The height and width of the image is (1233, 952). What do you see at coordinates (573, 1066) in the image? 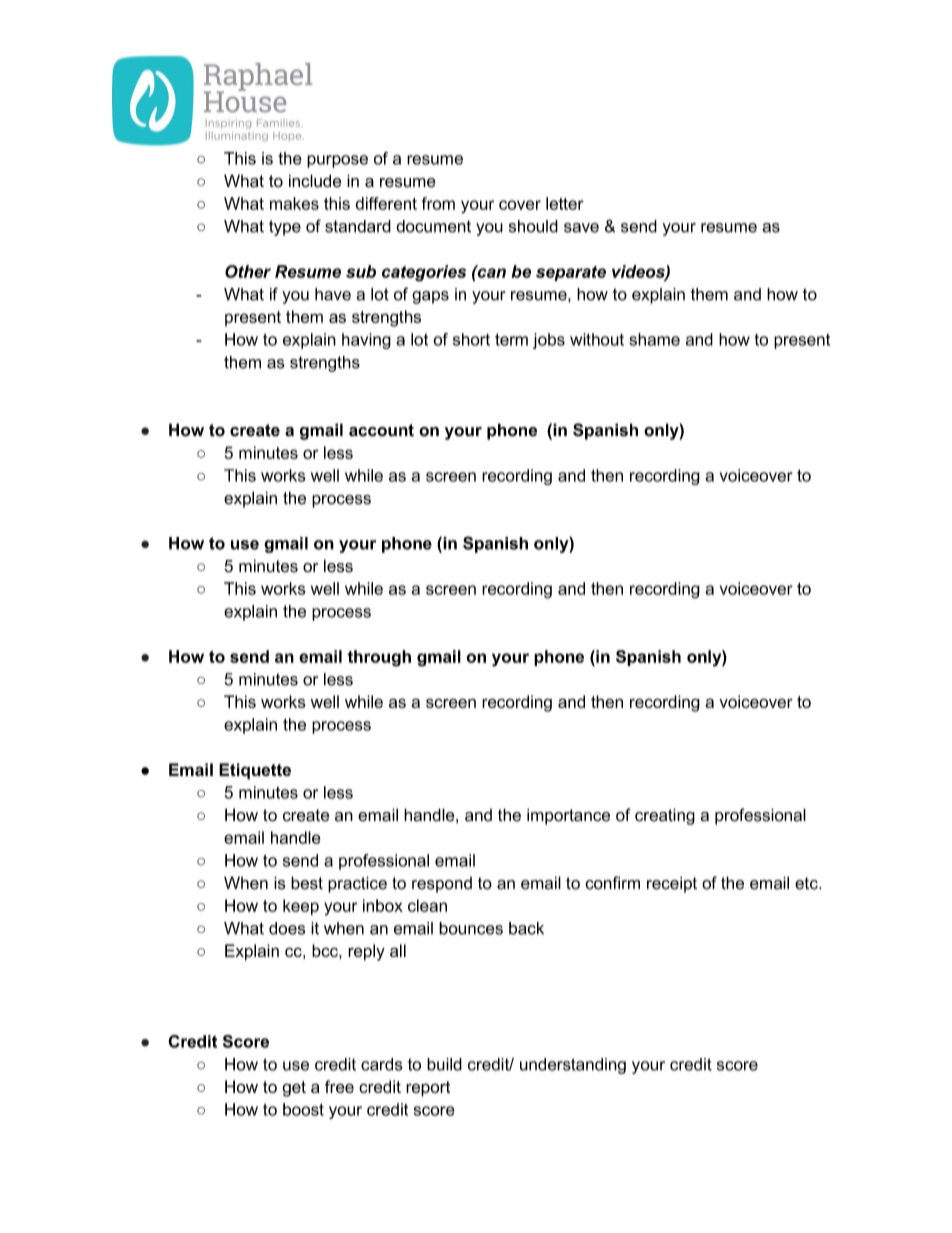
I see `understanding` at bounding box center [573, 1066].
